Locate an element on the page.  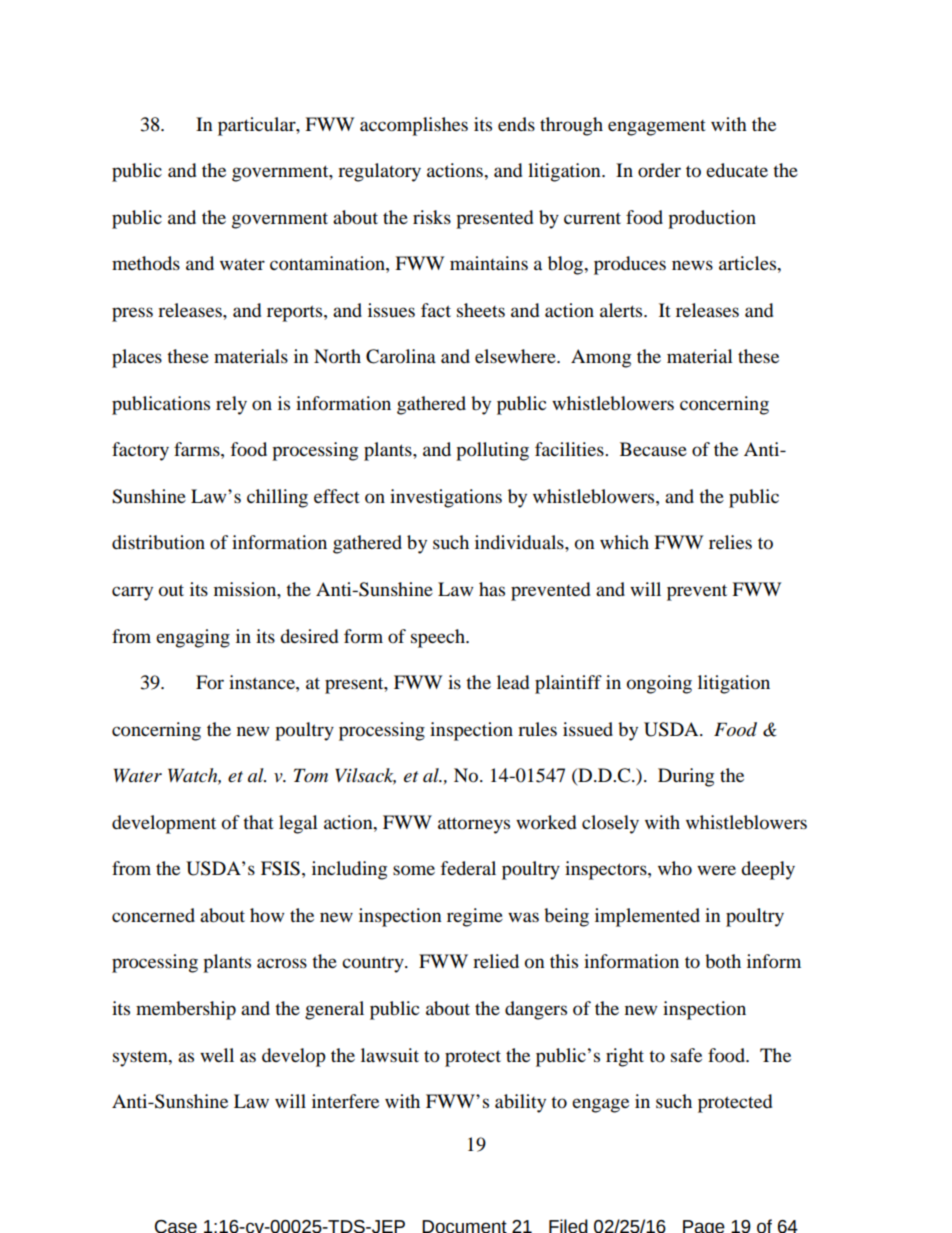
Case is located at coordinates (176, 1226).
